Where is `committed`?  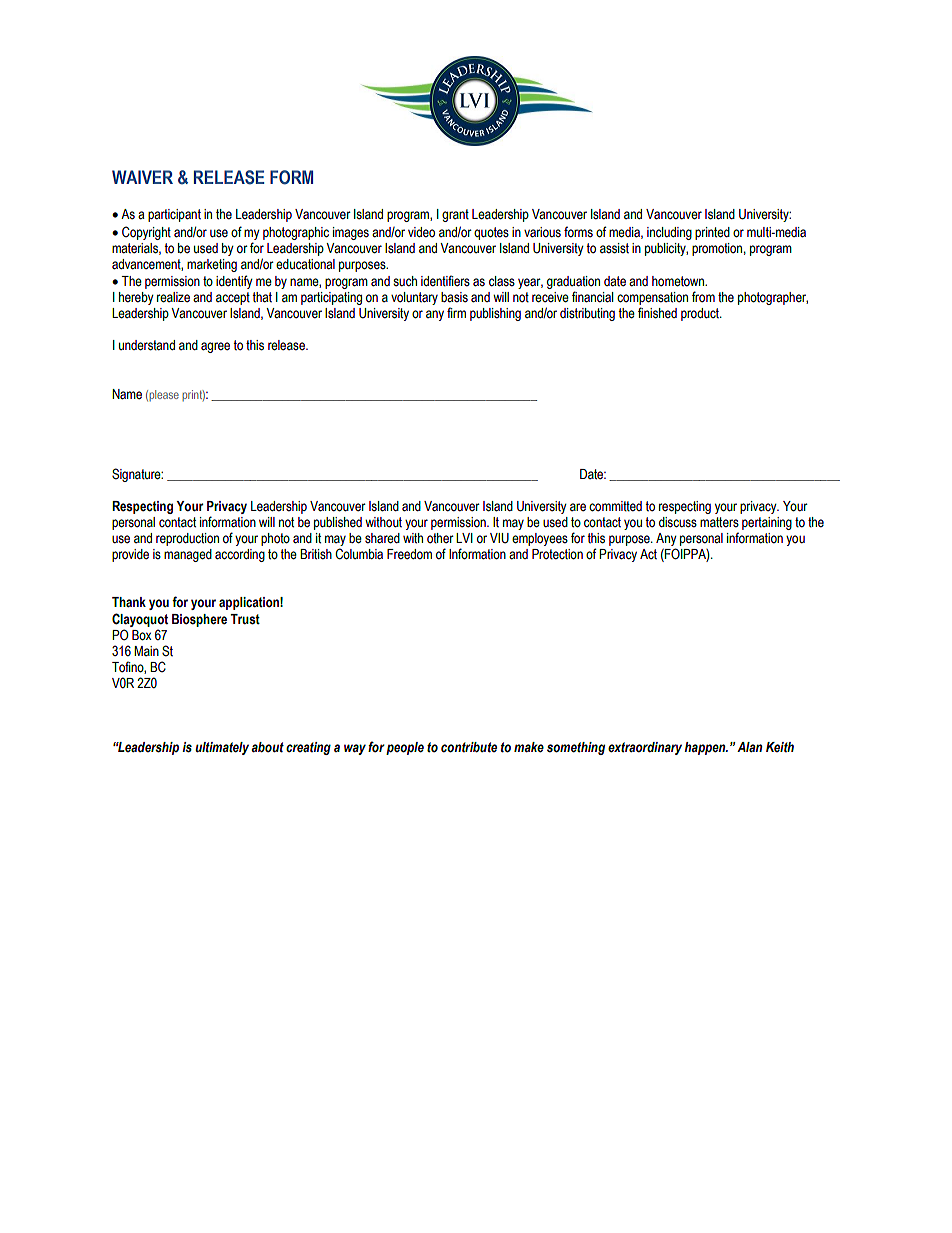
committed is located at coordinates (615, 506).
